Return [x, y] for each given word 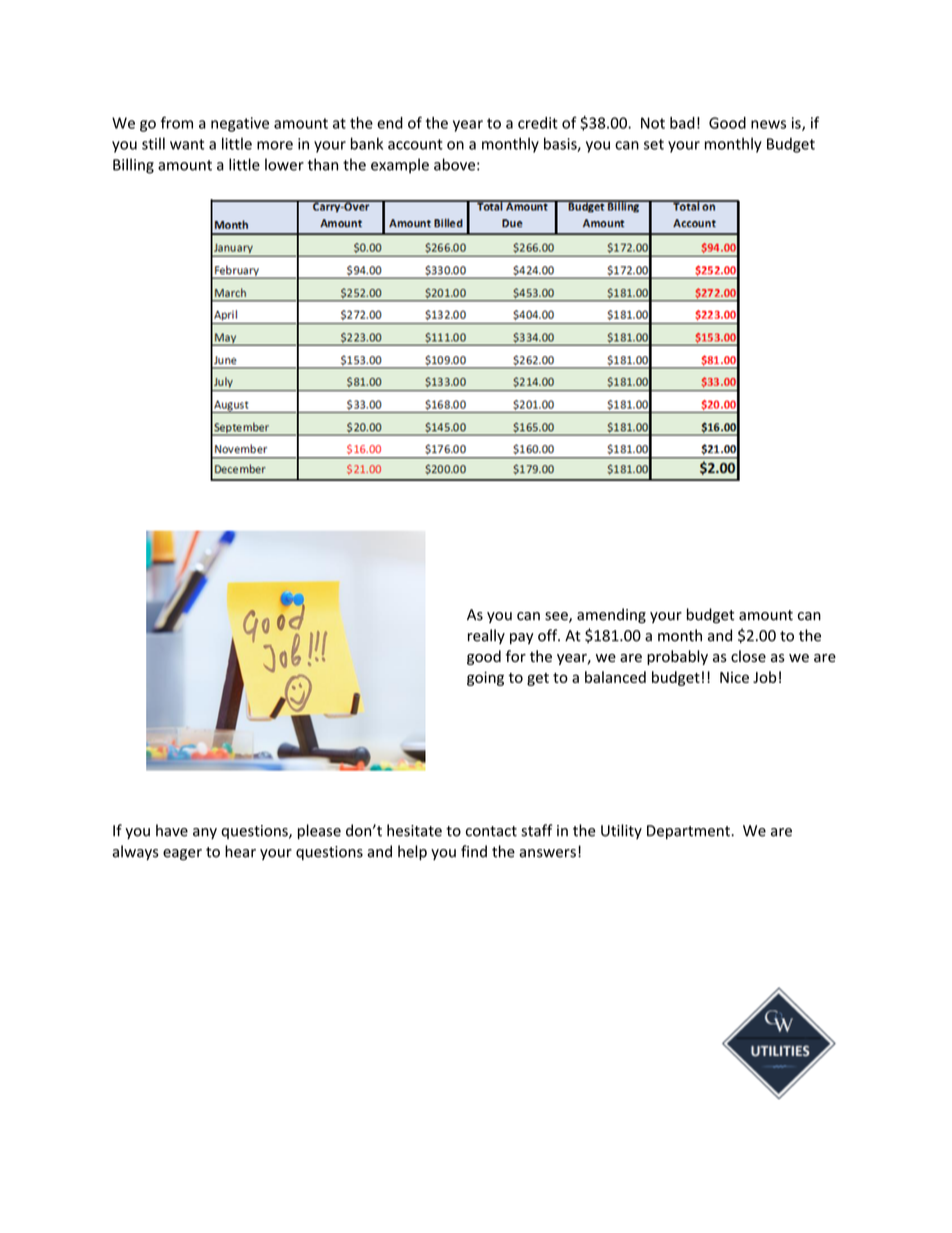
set [654, 144]
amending [611, 616]
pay [522, 638]
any [205, 833]
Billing [133, 166]
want [187, 144]
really [486, 636]
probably [677, 657]
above [454, 164]
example [400, 166]
